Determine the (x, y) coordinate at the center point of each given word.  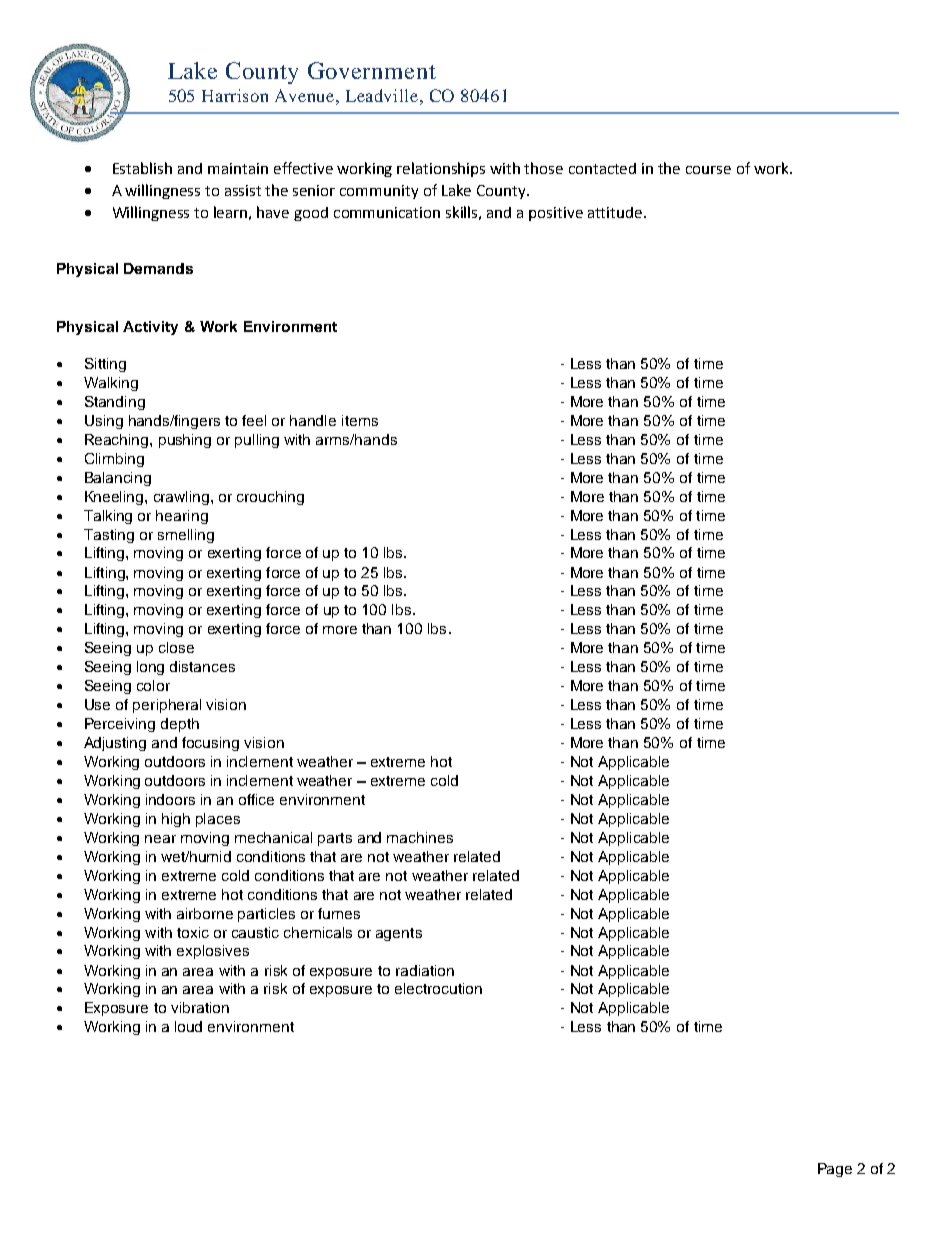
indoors (170, 799)
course (708, 170)
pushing (185, 441)
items (360, 420)
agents (399, 934)
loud (188, 1026)
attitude (616, 212)
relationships (441, 169)
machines (420, 837)
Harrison (235, 95)
